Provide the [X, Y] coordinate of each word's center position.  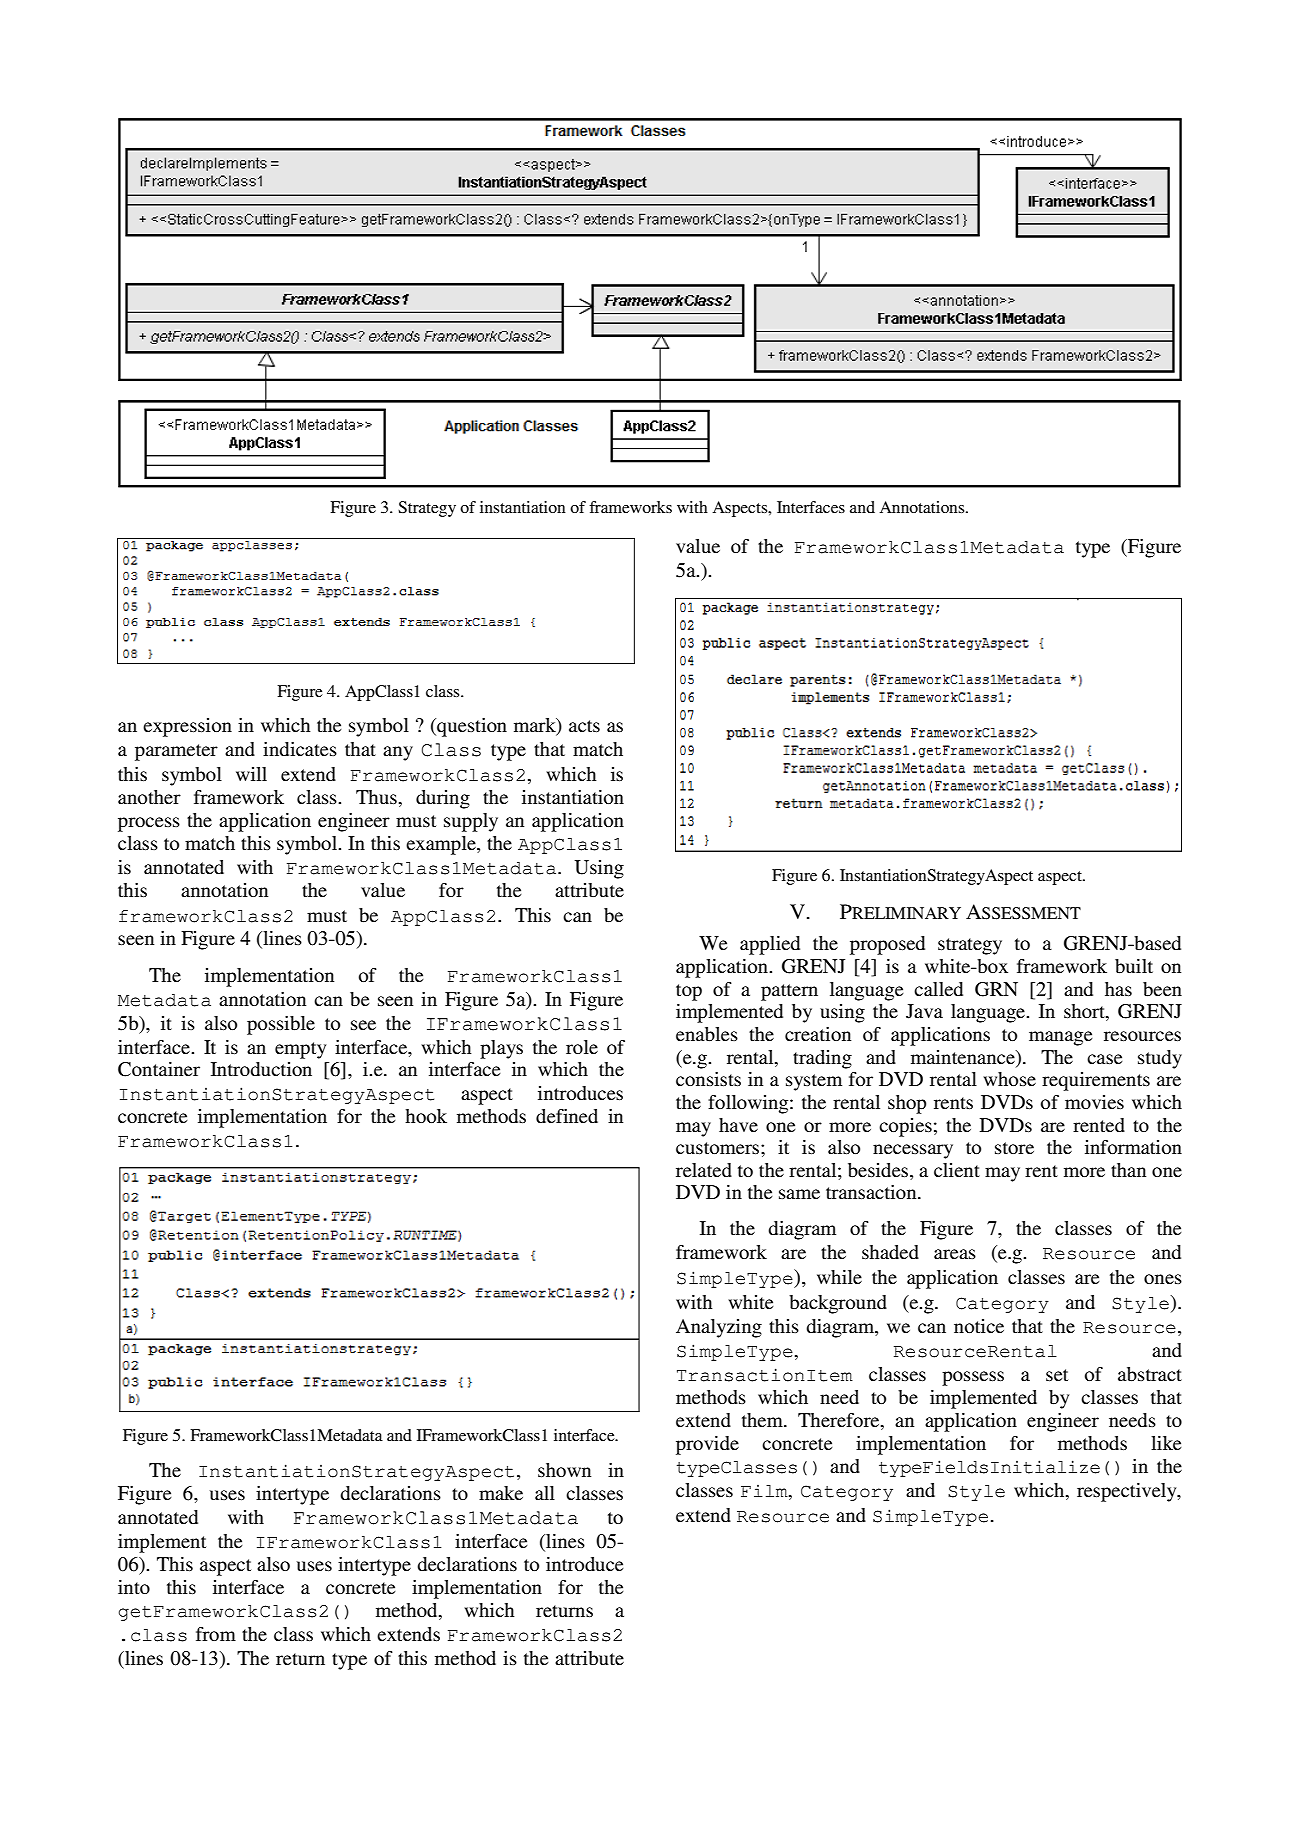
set [1057, 1375]
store [1014, 1148]
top [689, 992]
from [216, 1634]
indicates [300, 749]
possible [281, 1025]
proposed [887, 945]
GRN [996, 989]
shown [564, 1470]
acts [584, 726]
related [704, 1170]
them [763, 1420]
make [501, 1493]
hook [426, 1116]
